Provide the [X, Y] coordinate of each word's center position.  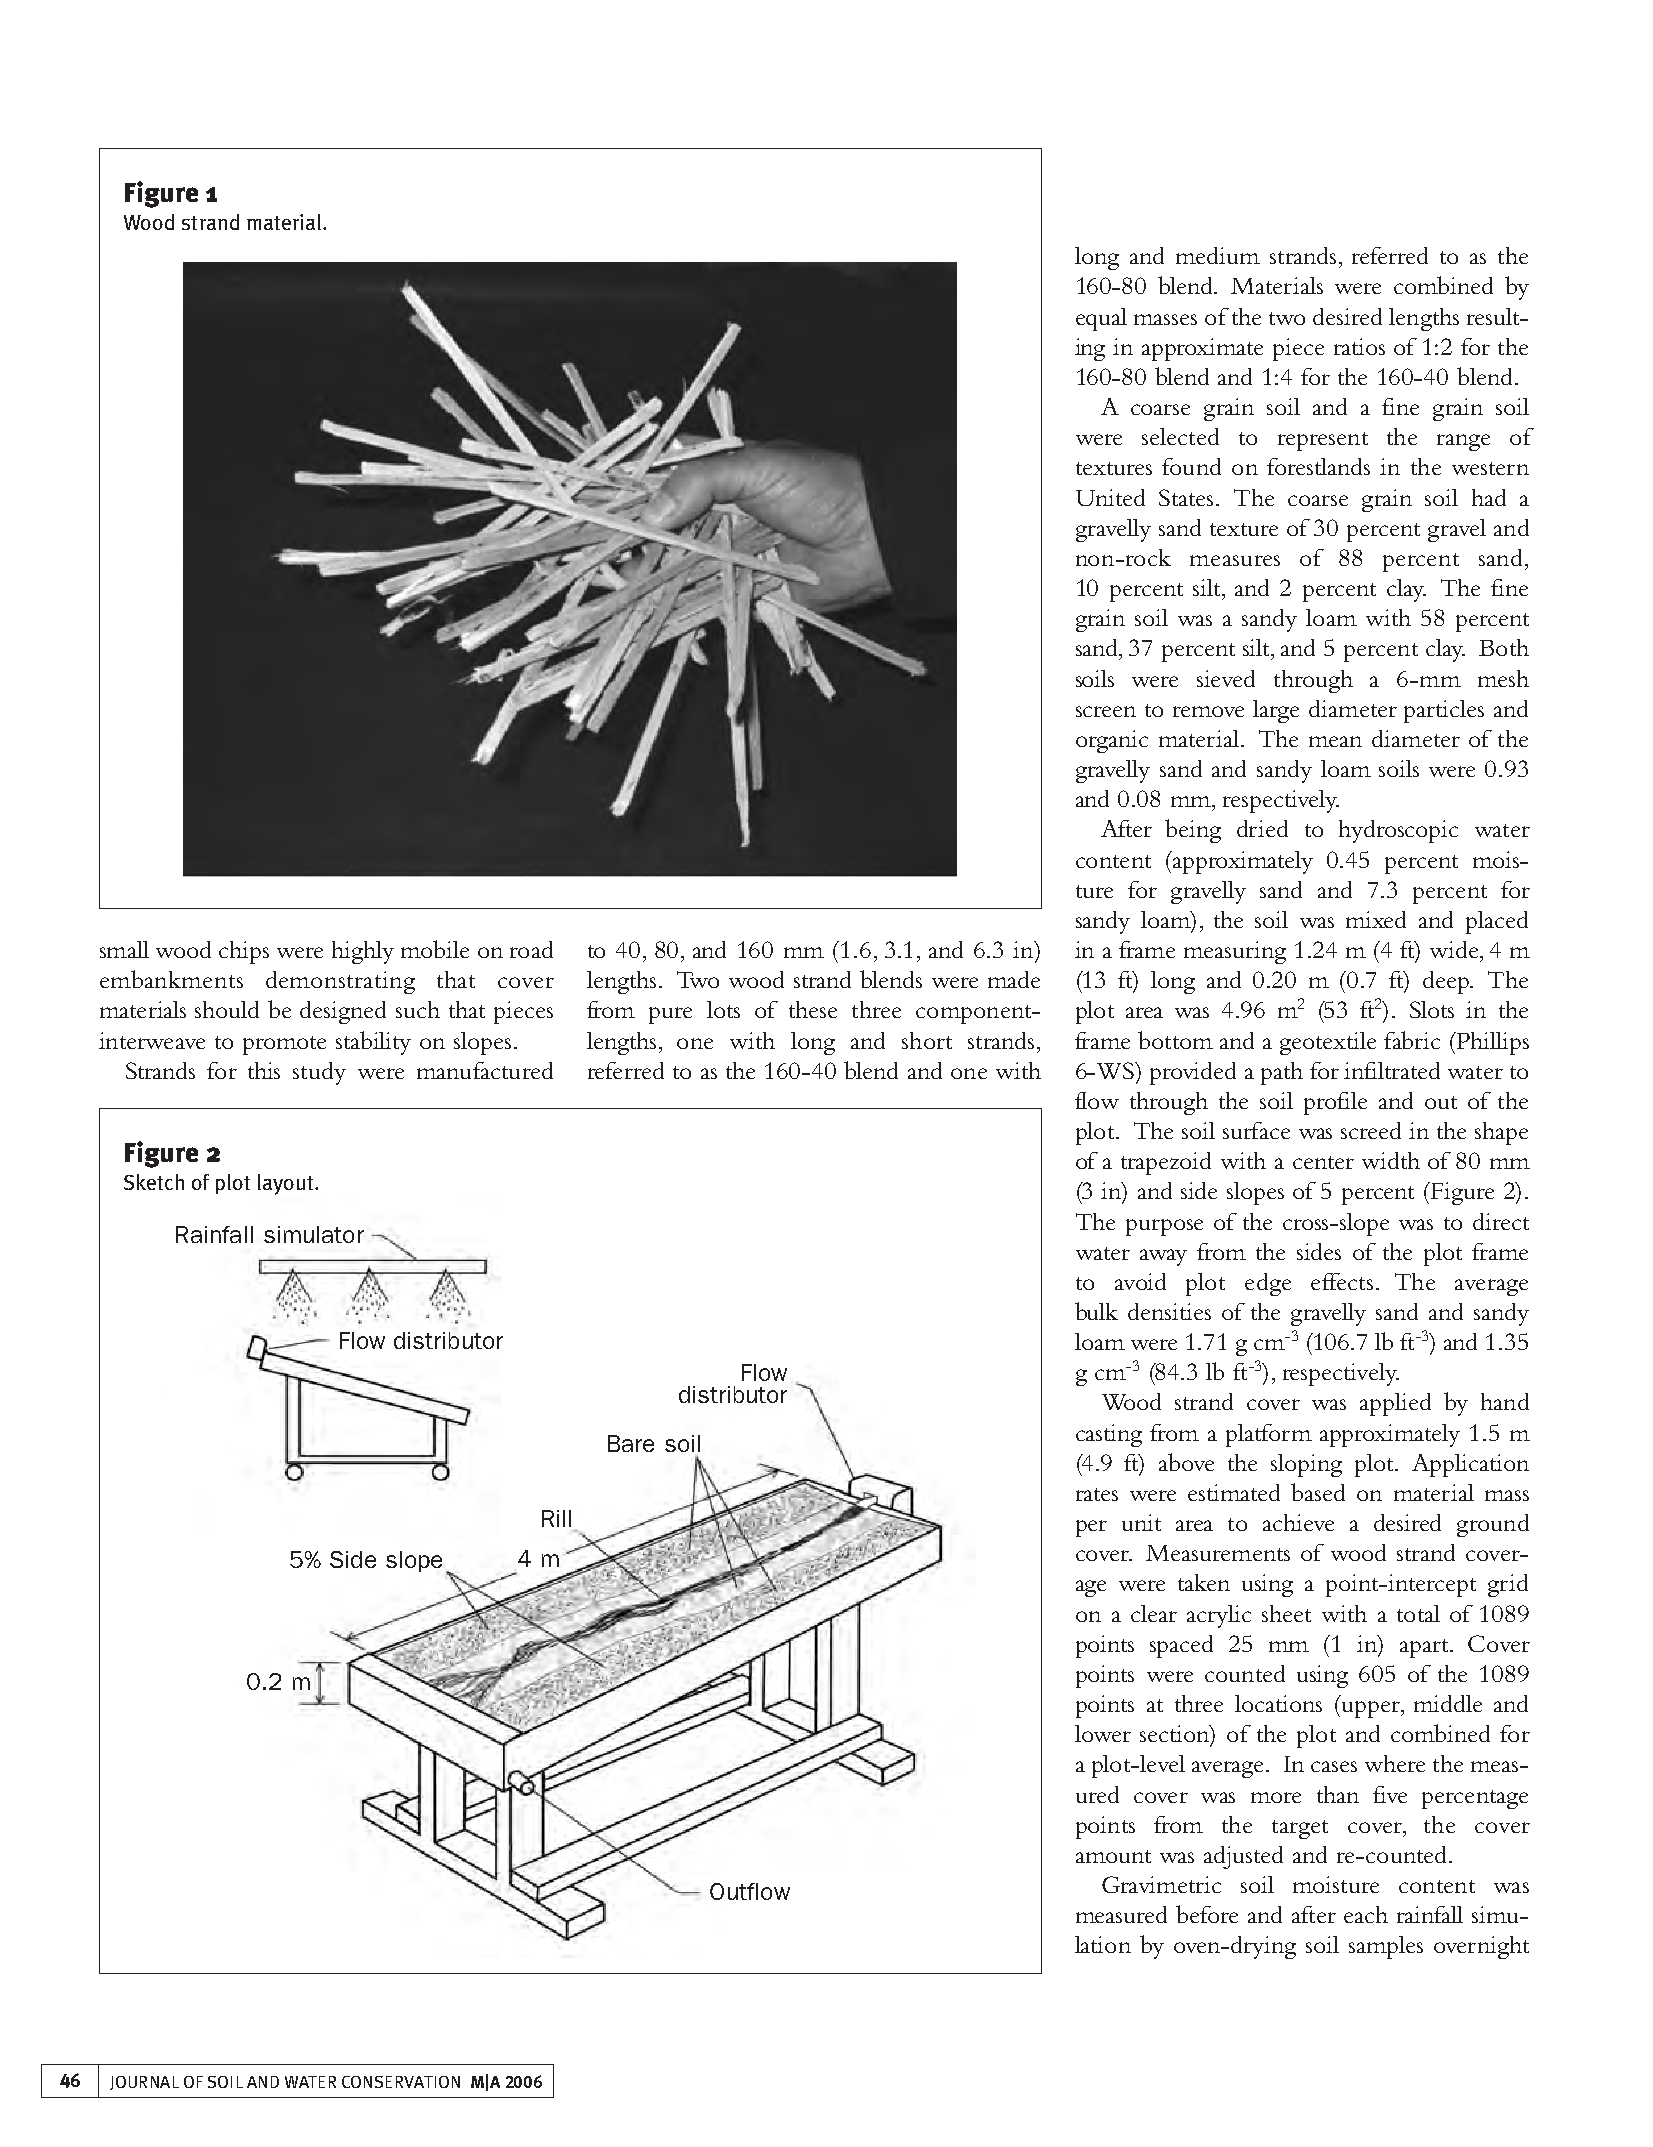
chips [244, 952]
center [1323, 1162]
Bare [631, 1443]
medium [1218, 255]
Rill [556, 1518]
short [927, 1040]
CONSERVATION [401, 2082]
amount [1113, 1856]
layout [287, 1184]
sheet [1286, 1613]
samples [1386, 1947]
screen [1106, 711]
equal [1101, 319]
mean [1335, 741]
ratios [1359, 346]
